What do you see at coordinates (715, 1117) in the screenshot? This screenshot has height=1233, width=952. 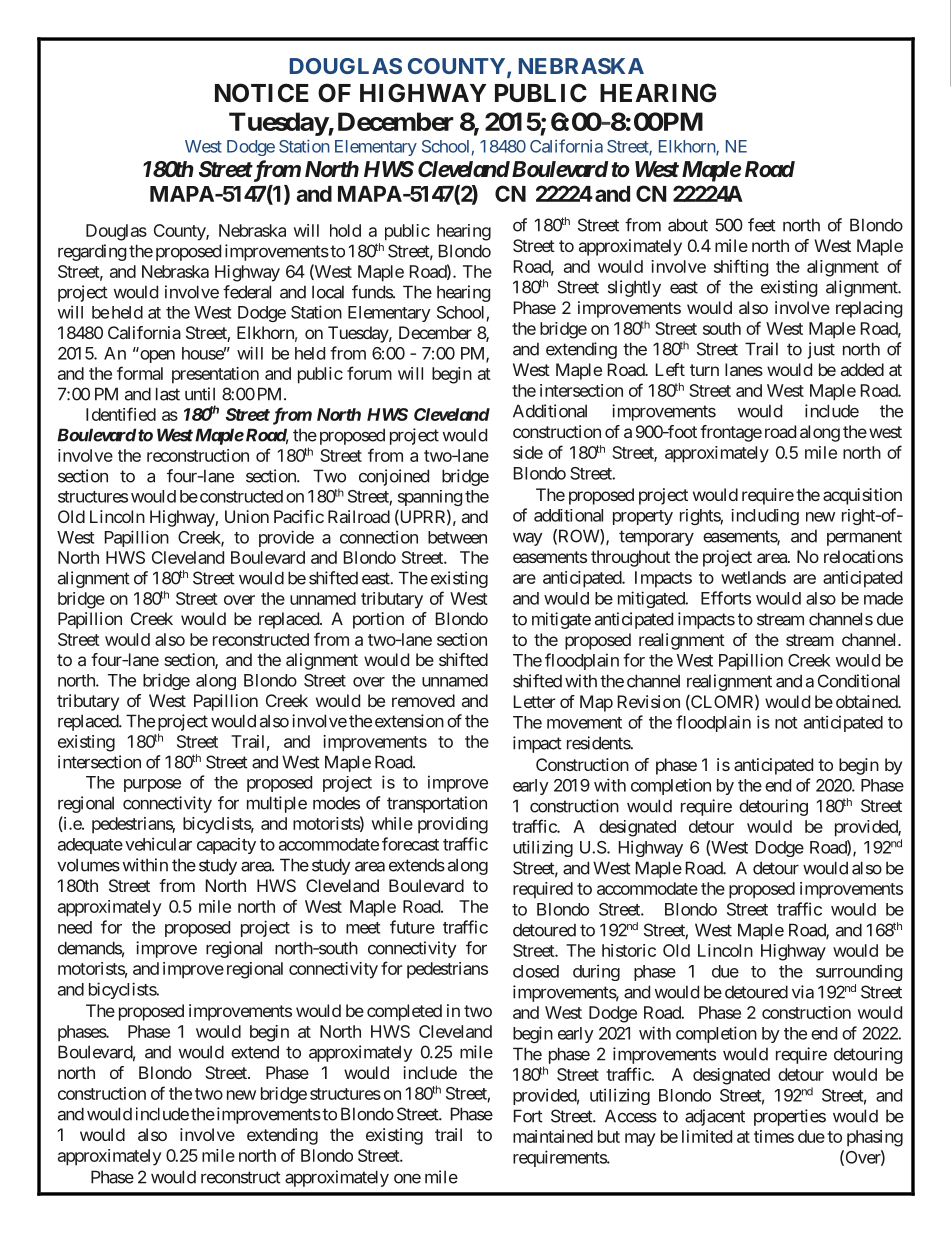 I see `adjacent` at bounding box center [715, 1117].
